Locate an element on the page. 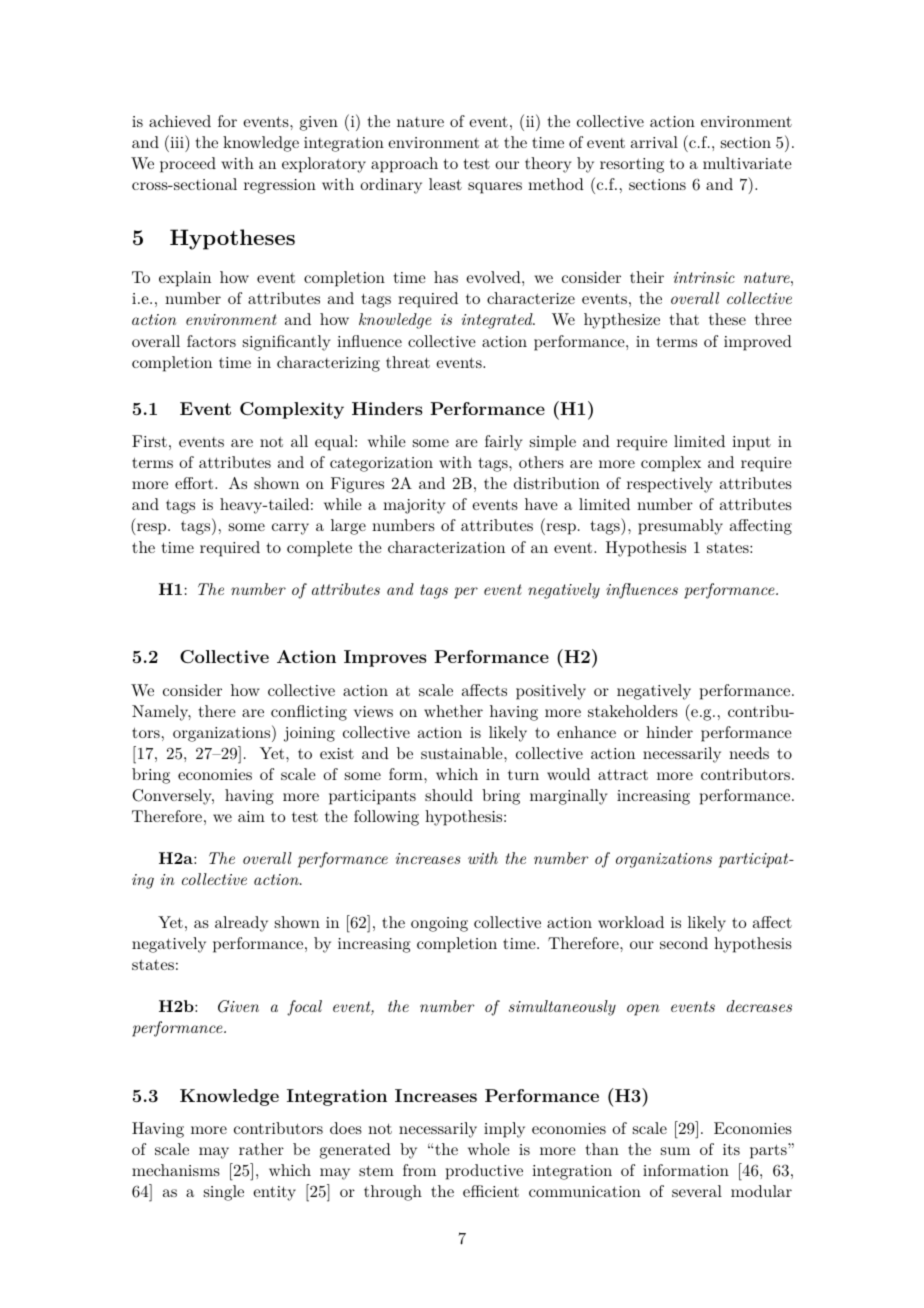 The image size is (924, 1308). stakeholders is located at coordinates (633, 711).
